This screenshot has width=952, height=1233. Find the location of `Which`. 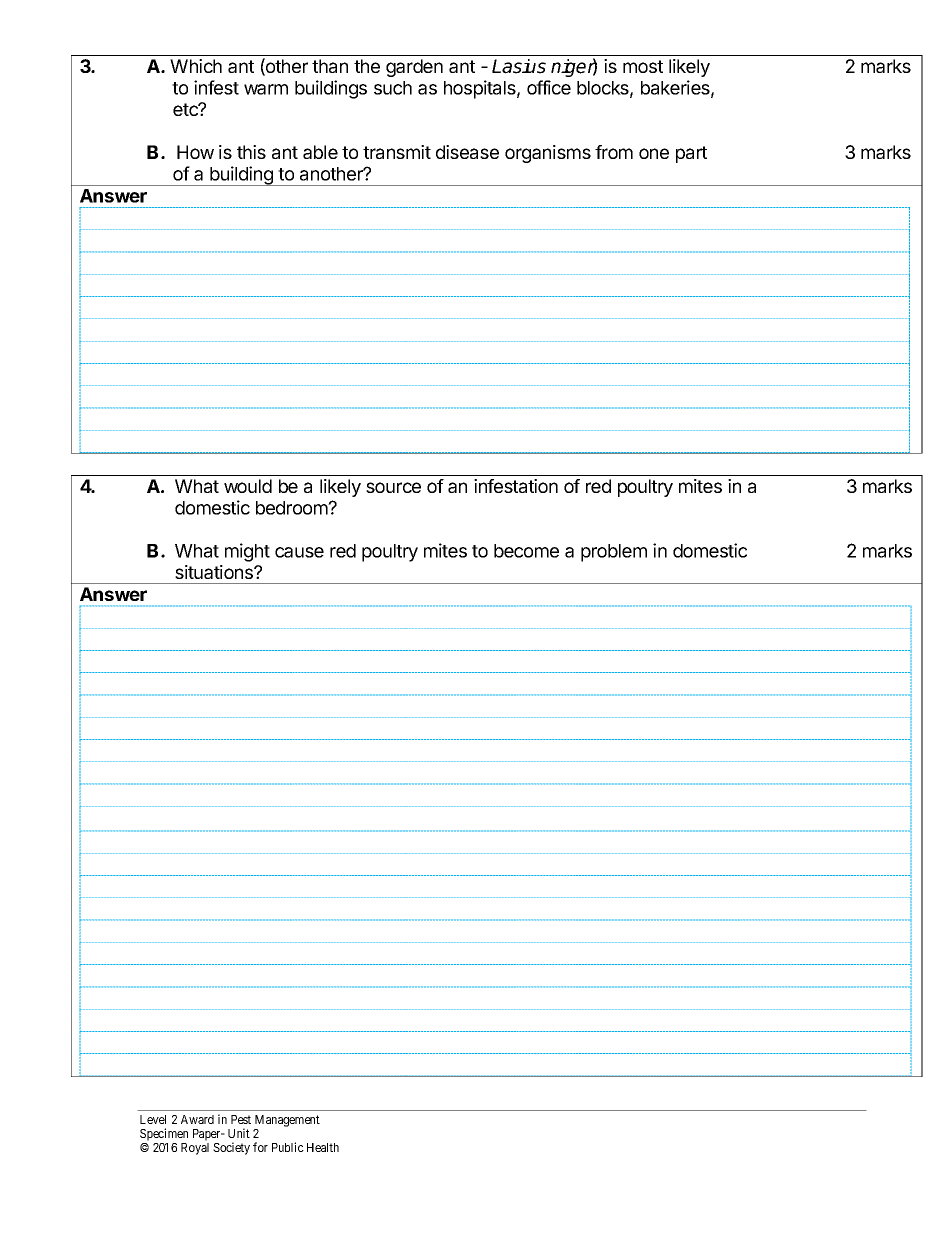

Which is located at coordinates (196, 66).
